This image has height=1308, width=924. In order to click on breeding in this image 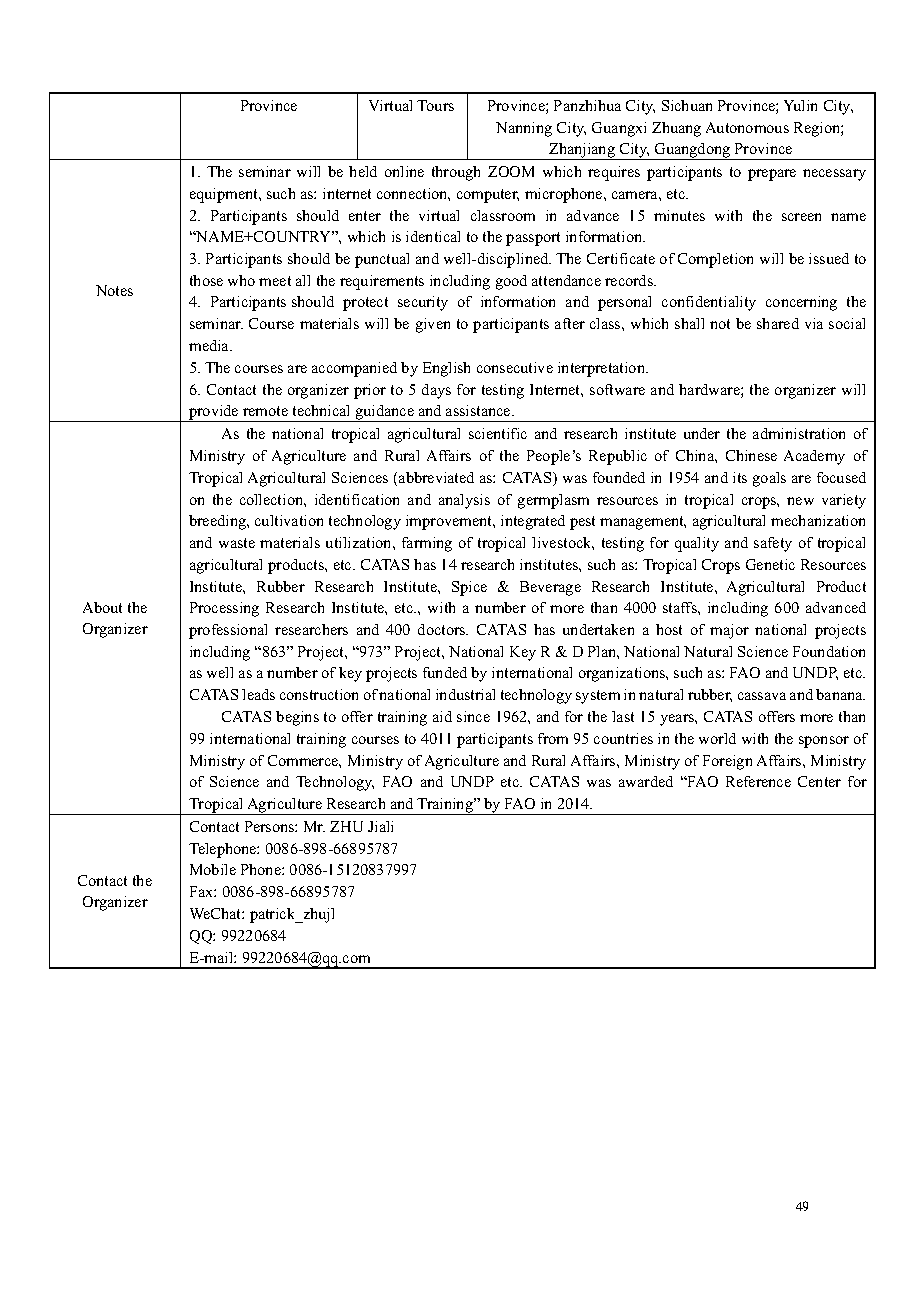, I will do `click(219, 522)`.
